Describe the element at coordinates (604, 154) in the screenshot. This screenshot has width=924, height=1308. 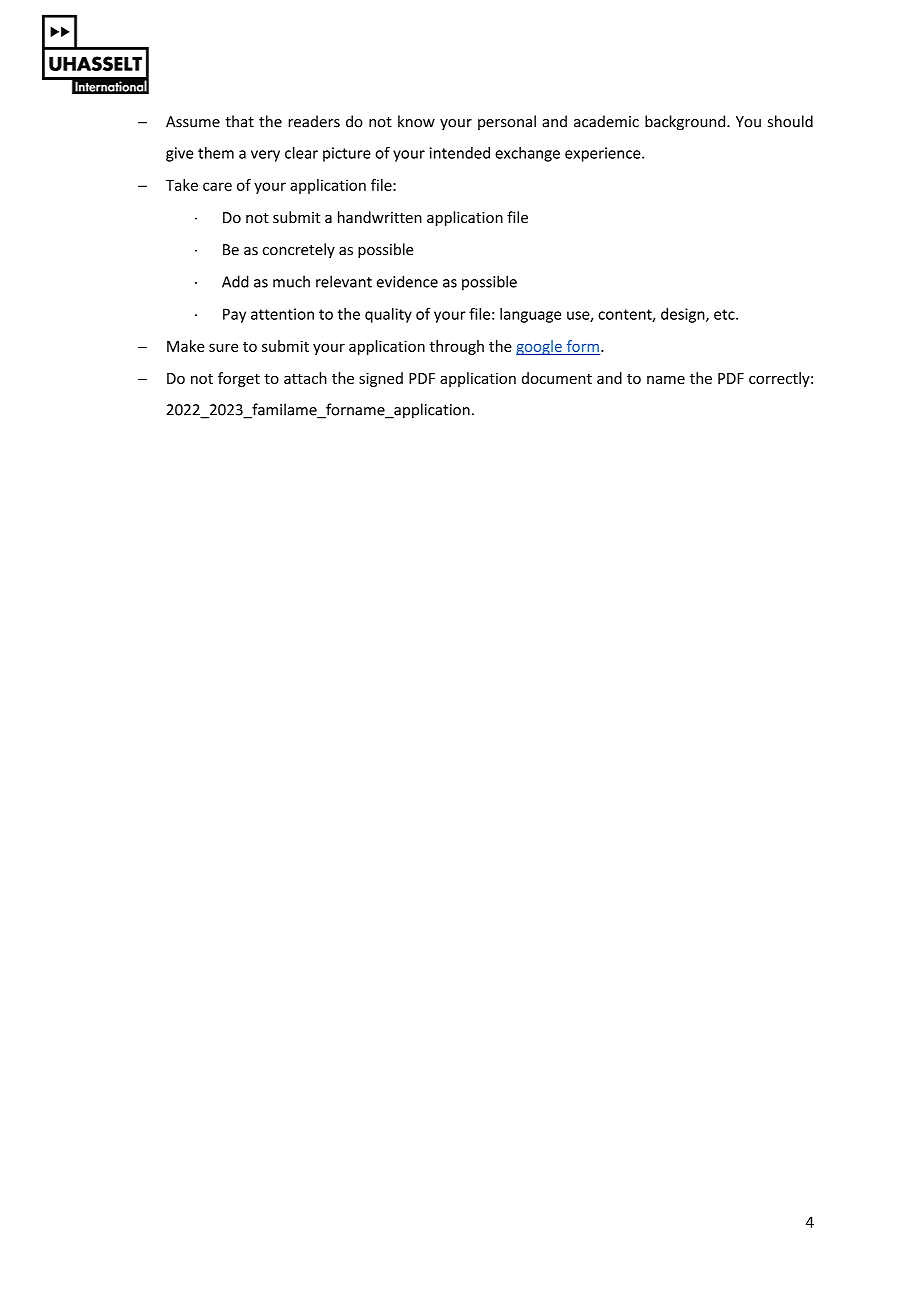
I see `experience` at that location.
